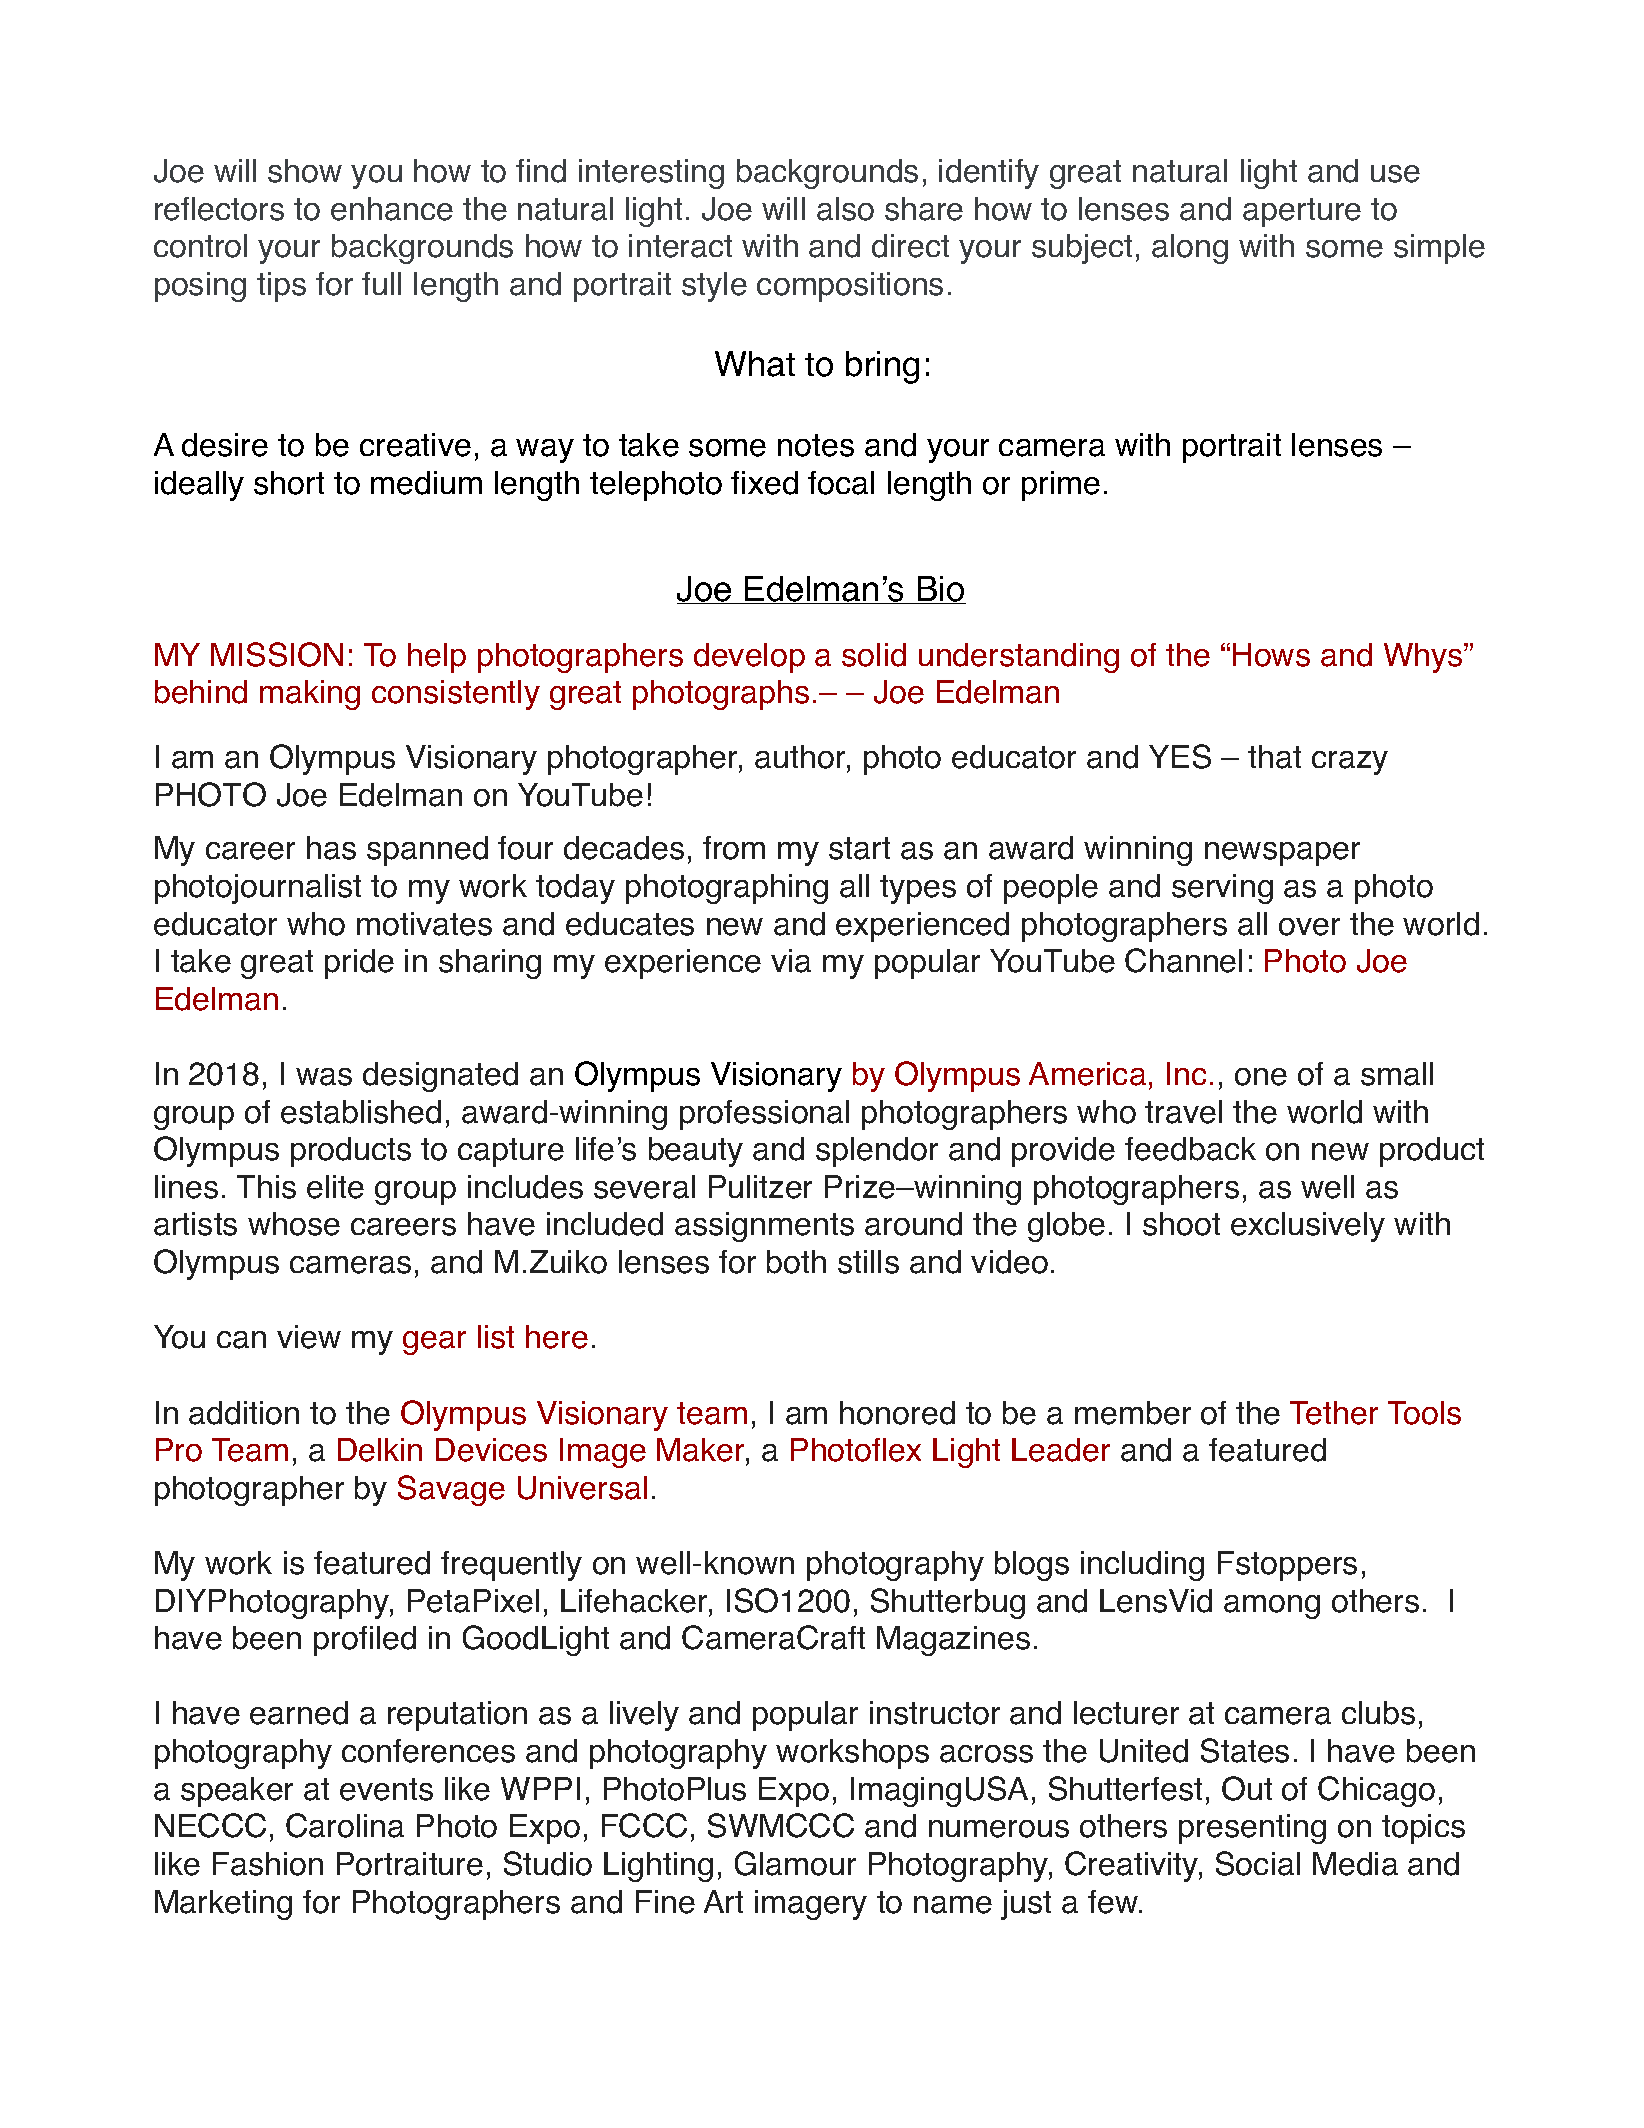  I want to click on via, so click(791, 961).
